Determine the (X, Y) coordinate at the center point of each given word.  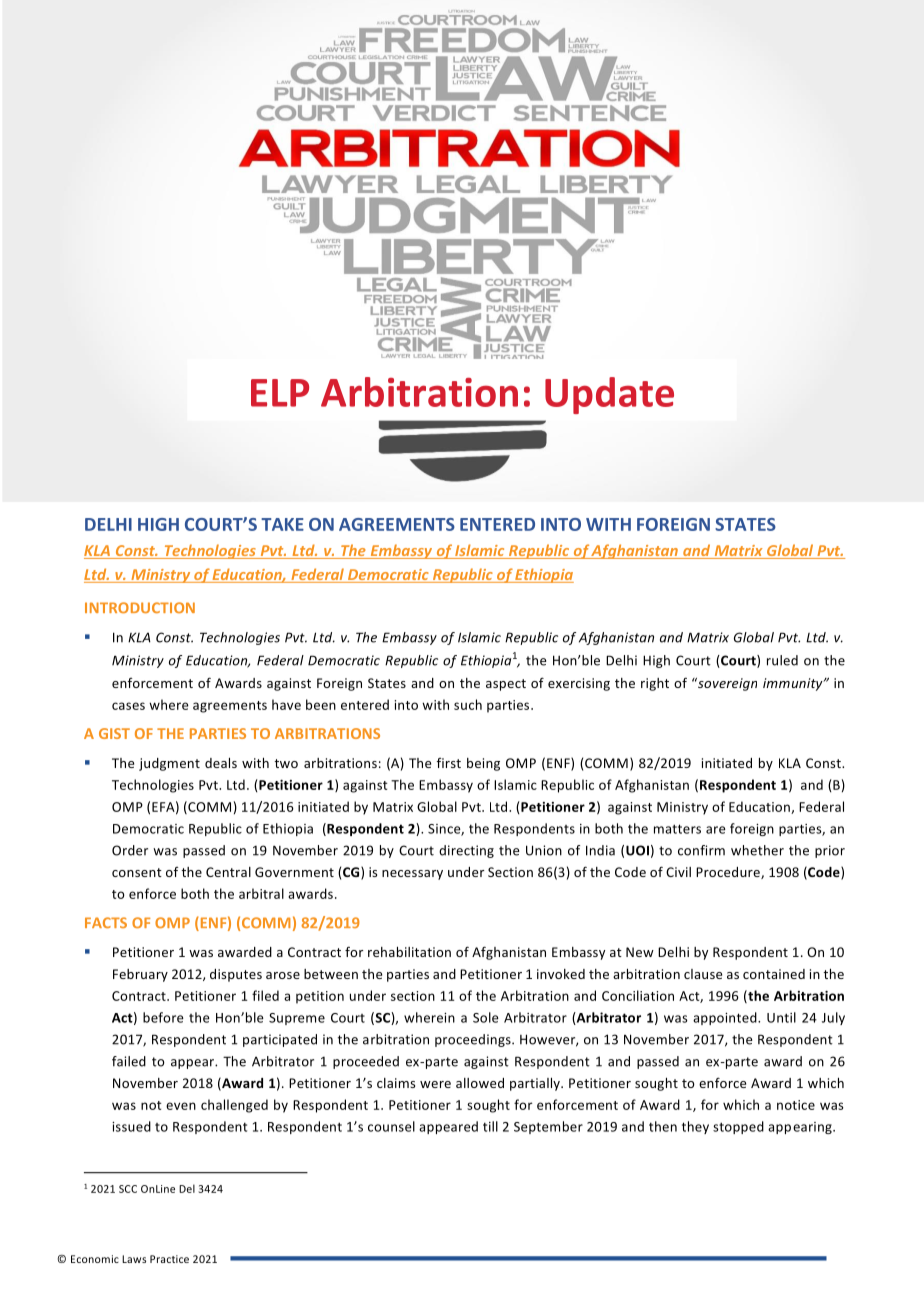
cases (128, 706)
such (468, 704)
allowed (480, 1083)
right (655, 684)
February (140, 975)
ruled (782, 660)
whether (757, 850)
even (181, 1106)
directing (466, 851)
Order (130, 850)
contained (774, 974)
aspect (506, 685)
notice (796, 1105)
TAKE (282, 524)
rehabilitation (409, 952)
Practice (169, 1259)
